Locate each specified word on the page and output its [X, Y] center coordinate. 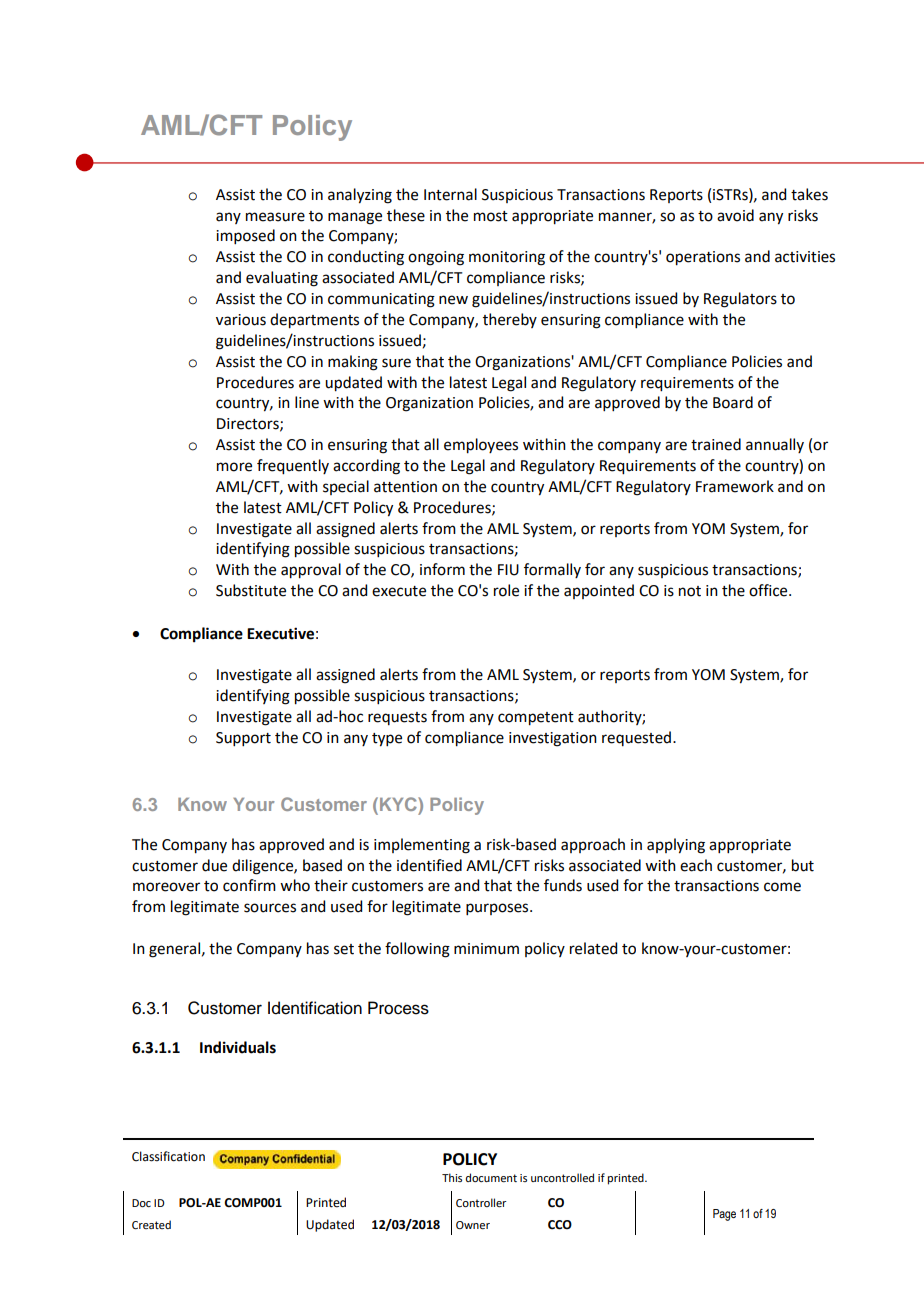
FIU [508, 570]
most [491, 216]
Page [724, 1215]
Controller [481, 1202]
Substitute [251, 590]
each [696, 865]
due [214, 865]
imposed [245, 236]
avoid [735, 215]
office [769, 590]
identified [429, 865]
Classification [168, 1156]
